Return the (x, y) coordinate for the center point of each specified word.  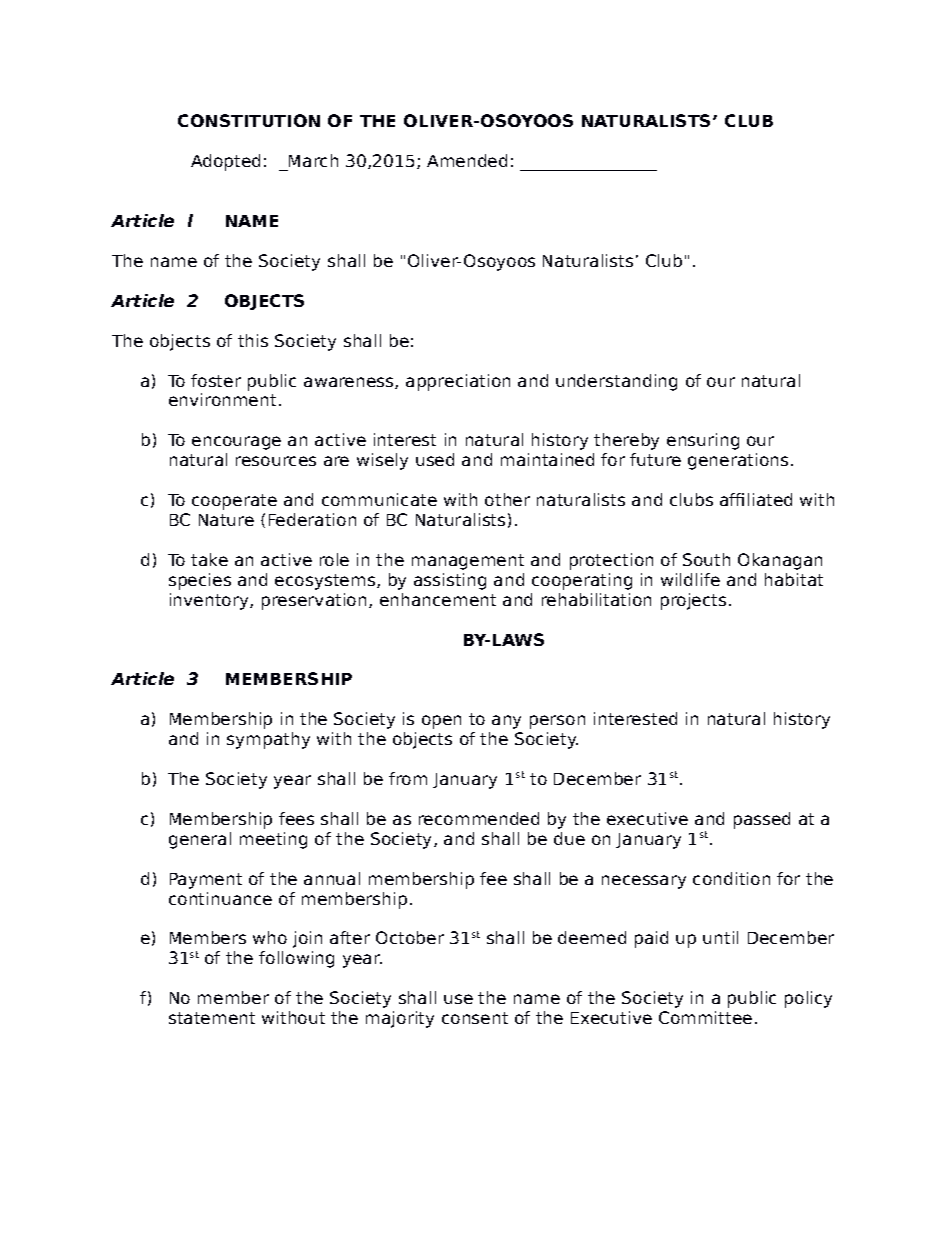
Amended (467, 160)
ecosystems (326, 582)
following (296, 959)
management (468, 562)
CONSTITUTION (249, 120)
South (706, 559)
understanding (616, 382)
